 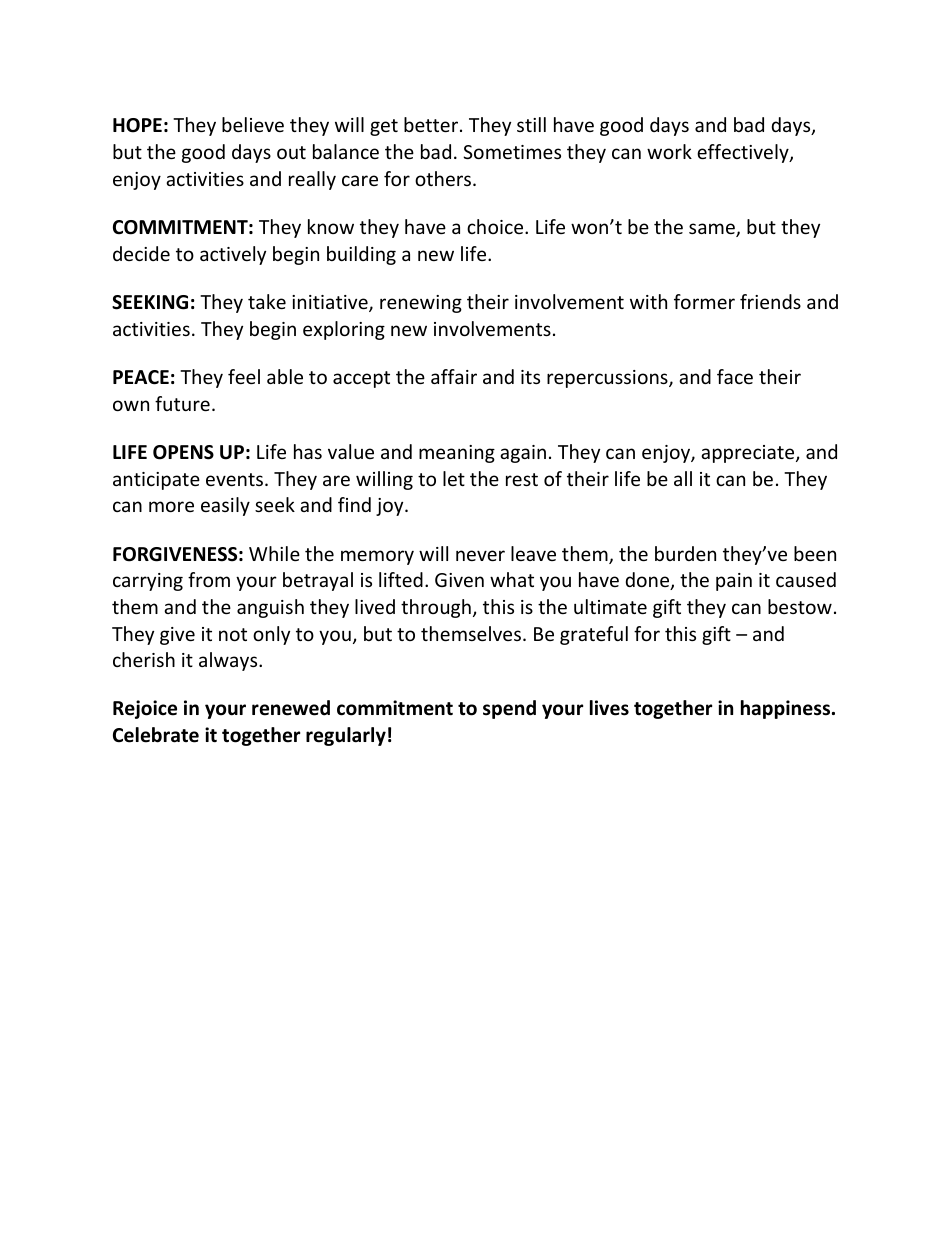 What do you see at coordinates (457, 454) in the screenshot?
I see `meaning` at bounding box center [457, 454].
